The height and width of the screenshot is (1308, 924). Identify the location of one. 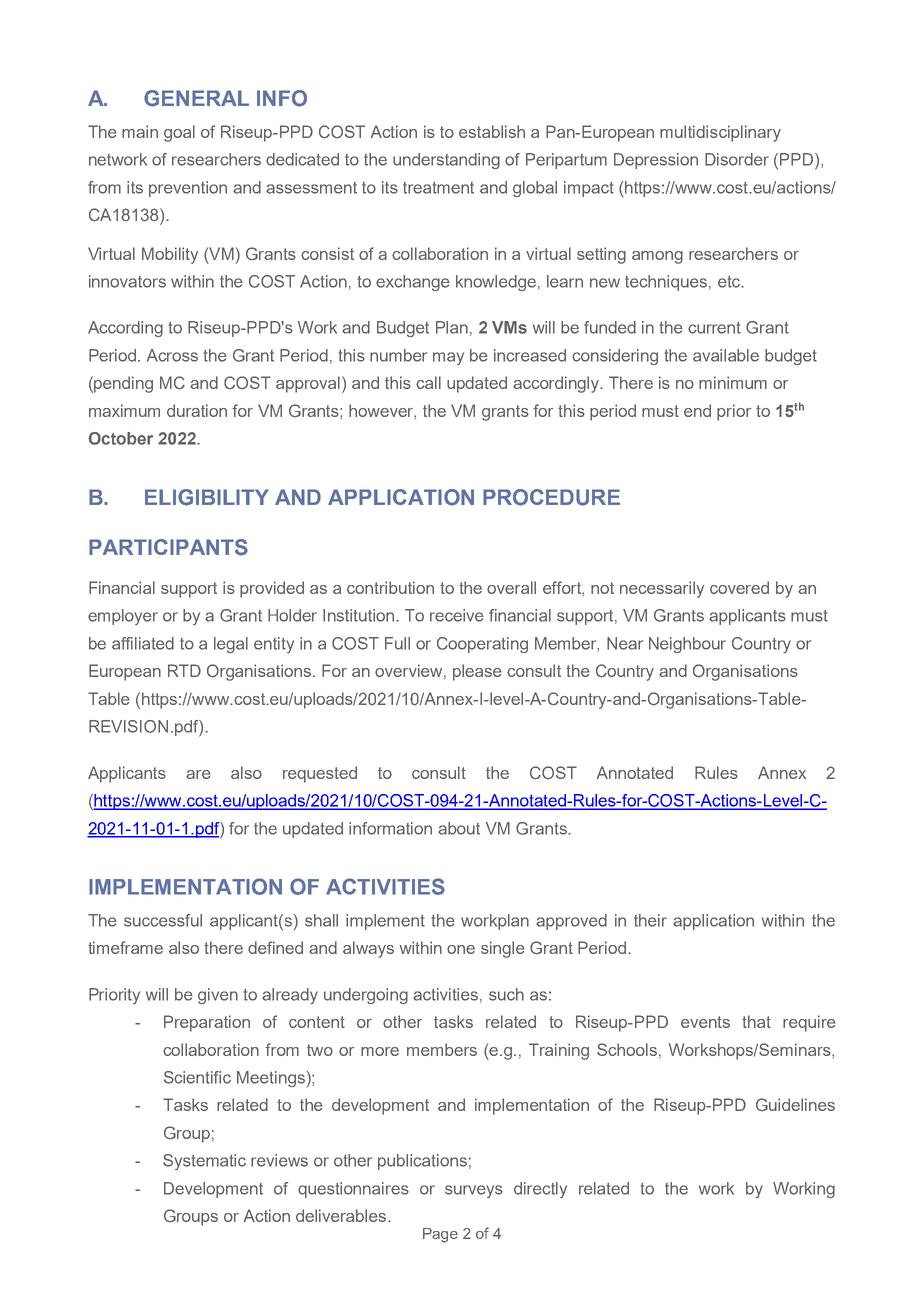
(461, 949).
